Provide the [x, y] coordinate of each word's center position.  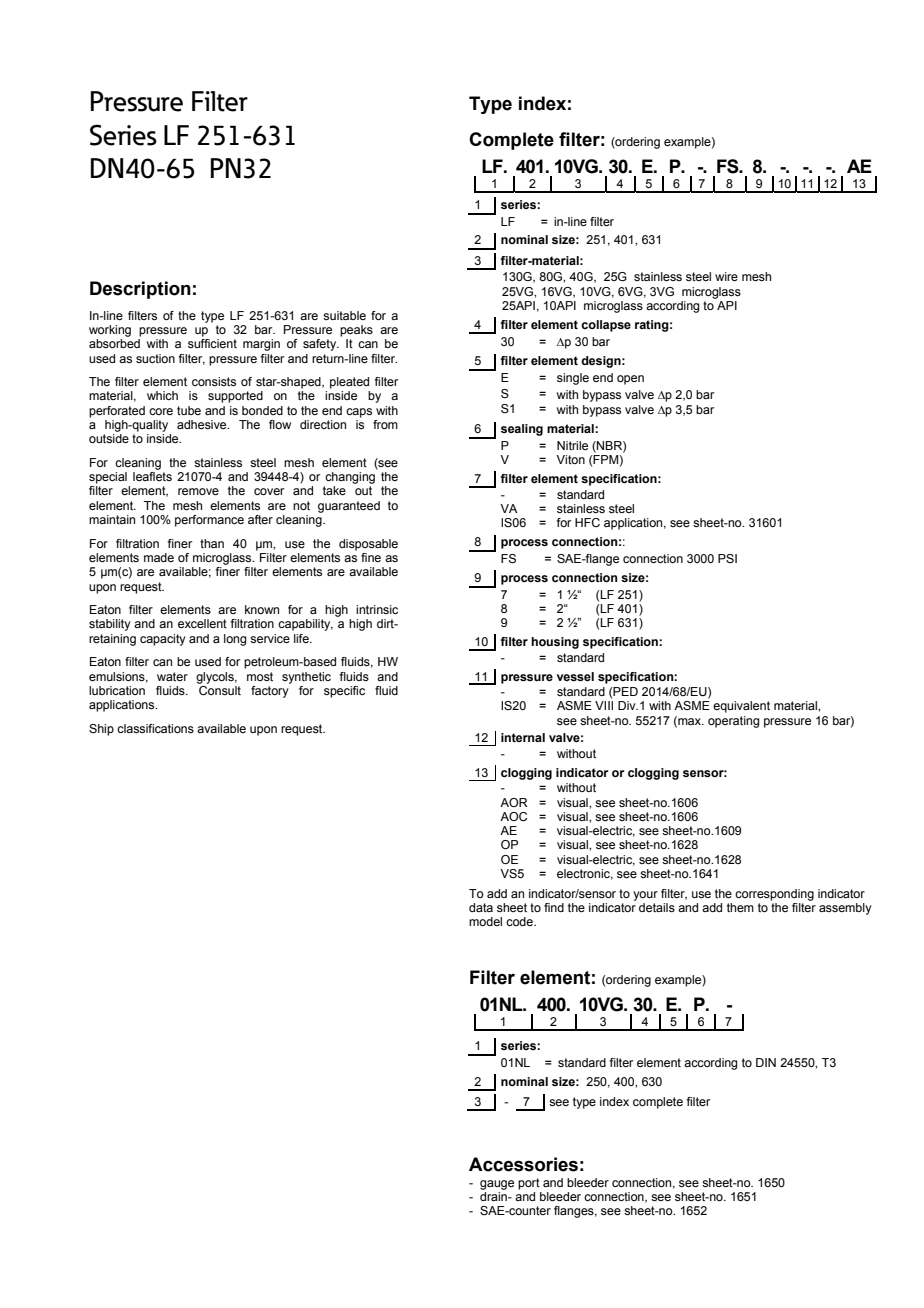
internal [523, 737]
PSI [727, 558]
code [520, 921]
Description [140, 290]
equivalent [741, 707]
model [485, 921]
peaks [356, 331]
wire [726, 276]
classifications [155, 728]
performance [209, 521]
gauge [497, 1185]
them [740, 907]
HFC [587, 522]
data [481, 907]
